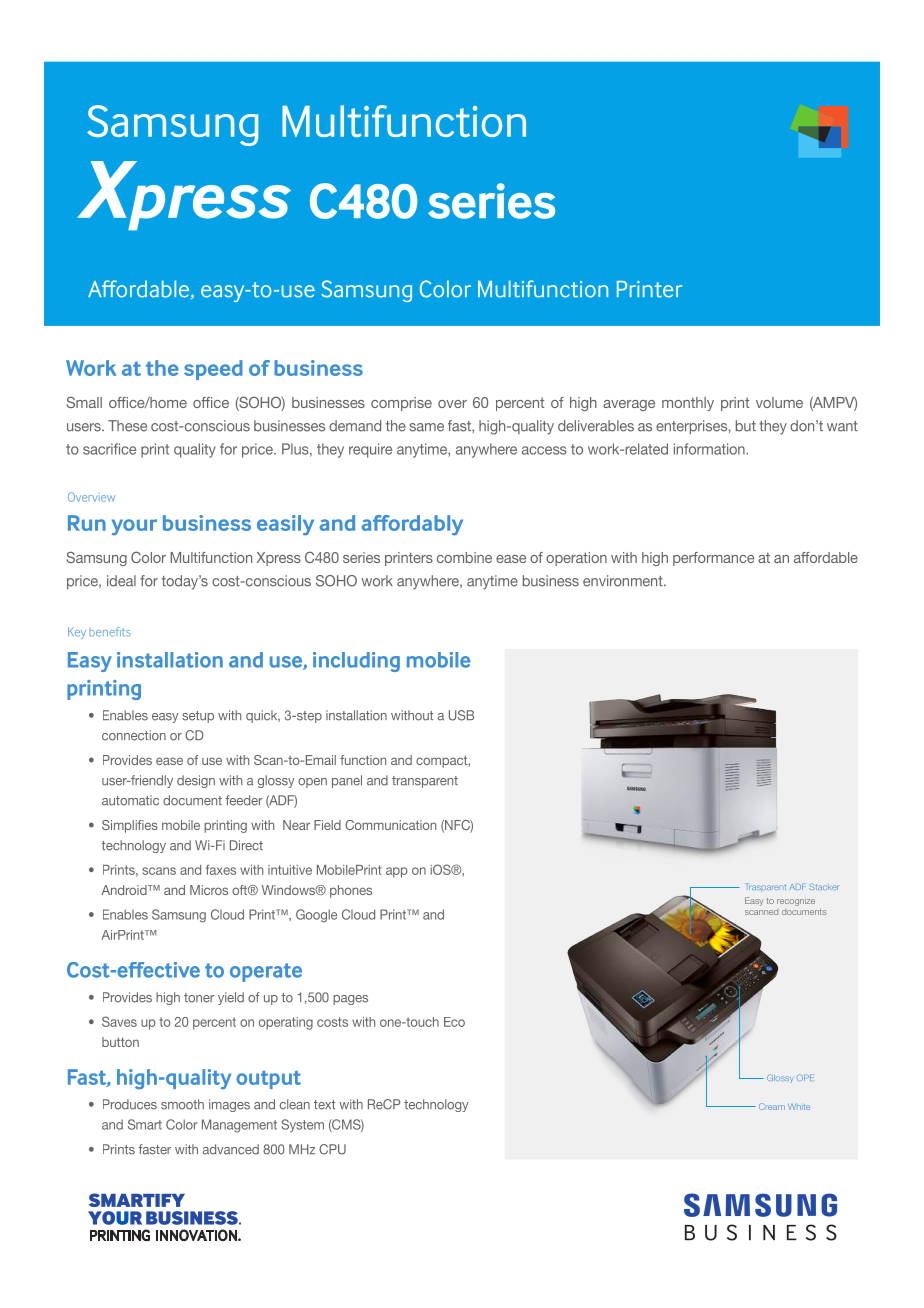 This document has height=1308, width=924. What do you see at coordinates (425, 782) in the document?
I see `transparent` at bounding box center [425, 782].
